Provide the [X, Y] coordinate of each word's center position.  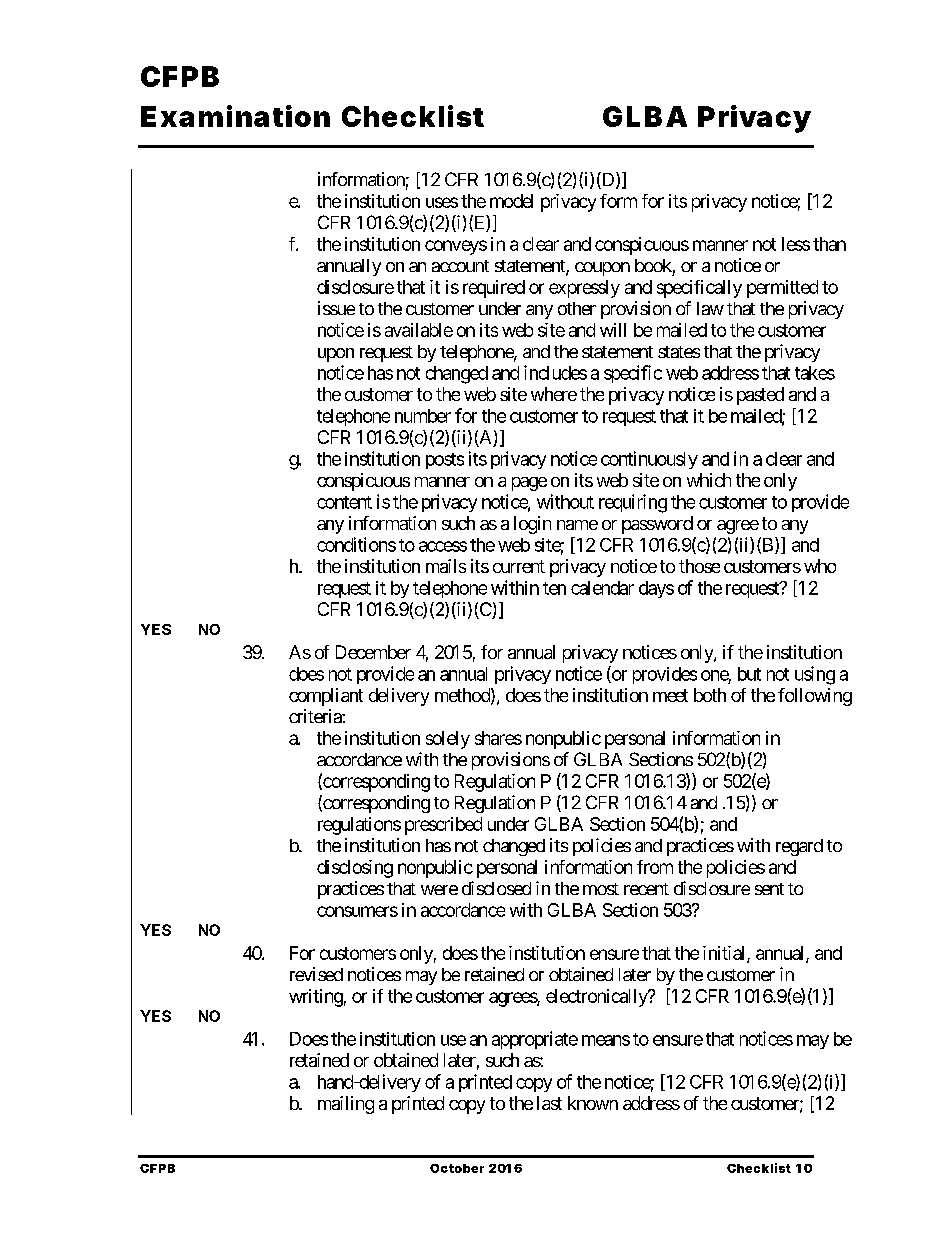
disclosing [355, 869]
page [529, 484]
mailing [346, 1105]
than [829, 244]
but [749, 674]
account [460, 266]
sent [769, 889]
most [601, 889]
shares [498, 738]
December [373, 652]
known [593, 1103]
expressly [584, 289]
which [709, 480]
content [344, 502]
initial [725, 954]
